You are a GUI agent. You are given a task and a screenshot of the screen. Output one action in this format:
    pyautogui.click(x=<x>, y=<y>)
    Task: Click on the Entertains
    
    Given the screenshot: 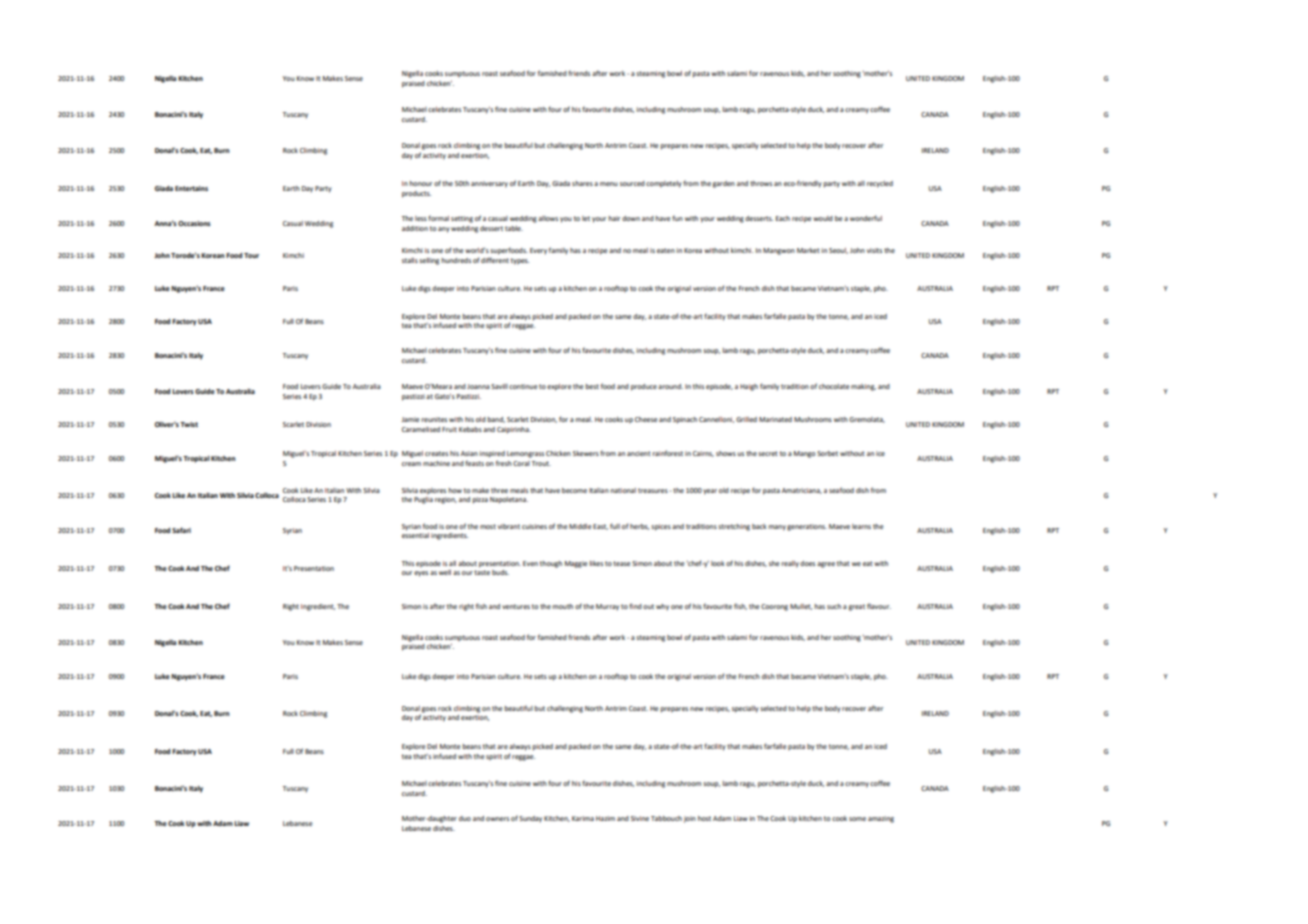 What is the action you would take?
    pyautogui.click(x=191, y=188)
